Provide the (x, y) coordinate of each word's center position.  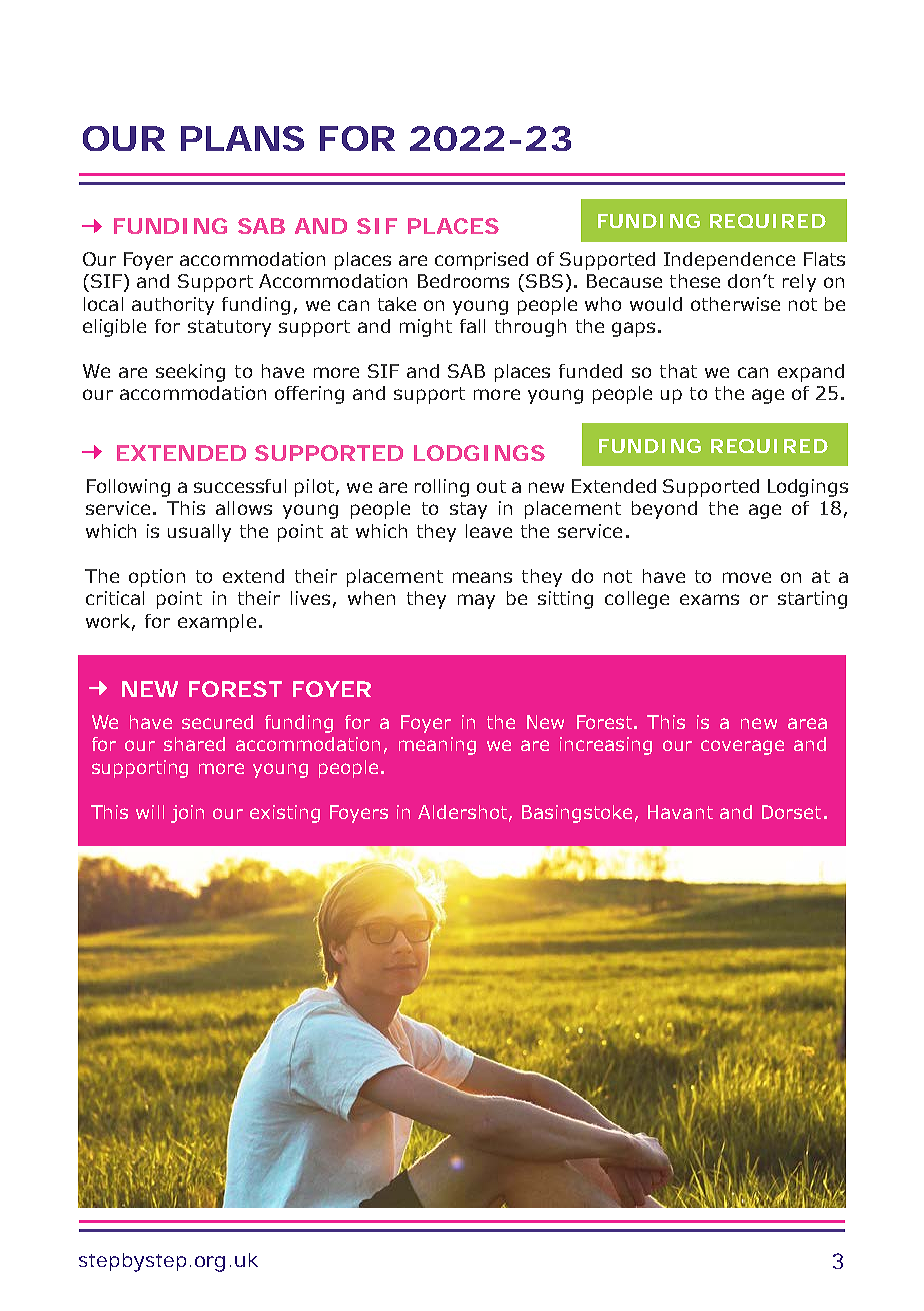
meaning (437, 746)
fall (472, 326)
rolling (442, 488)
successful (240, 486)
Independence (729, 261)
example (217, 623)
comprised (481, 261)
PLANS (242, 138)
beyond (664, 510)
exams (709, 599)
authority (173, 306)
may (476, 601)
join (187, 814)
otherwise (735, 304)
